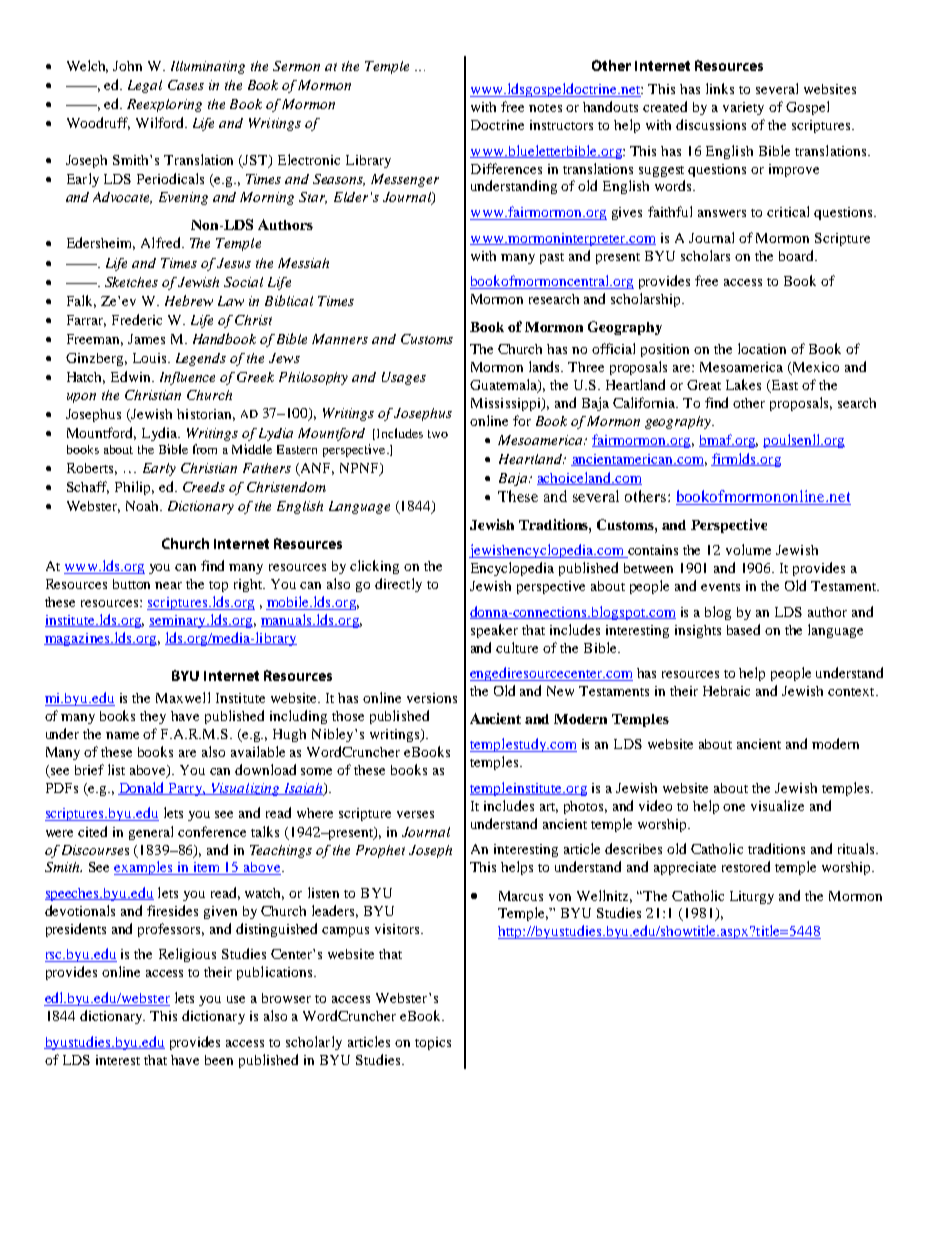 The width and height of the image is (952, 1233). What do you see at coordinates (743, 108) in the image?
I see `variety` at bounding box center [743, 108].
